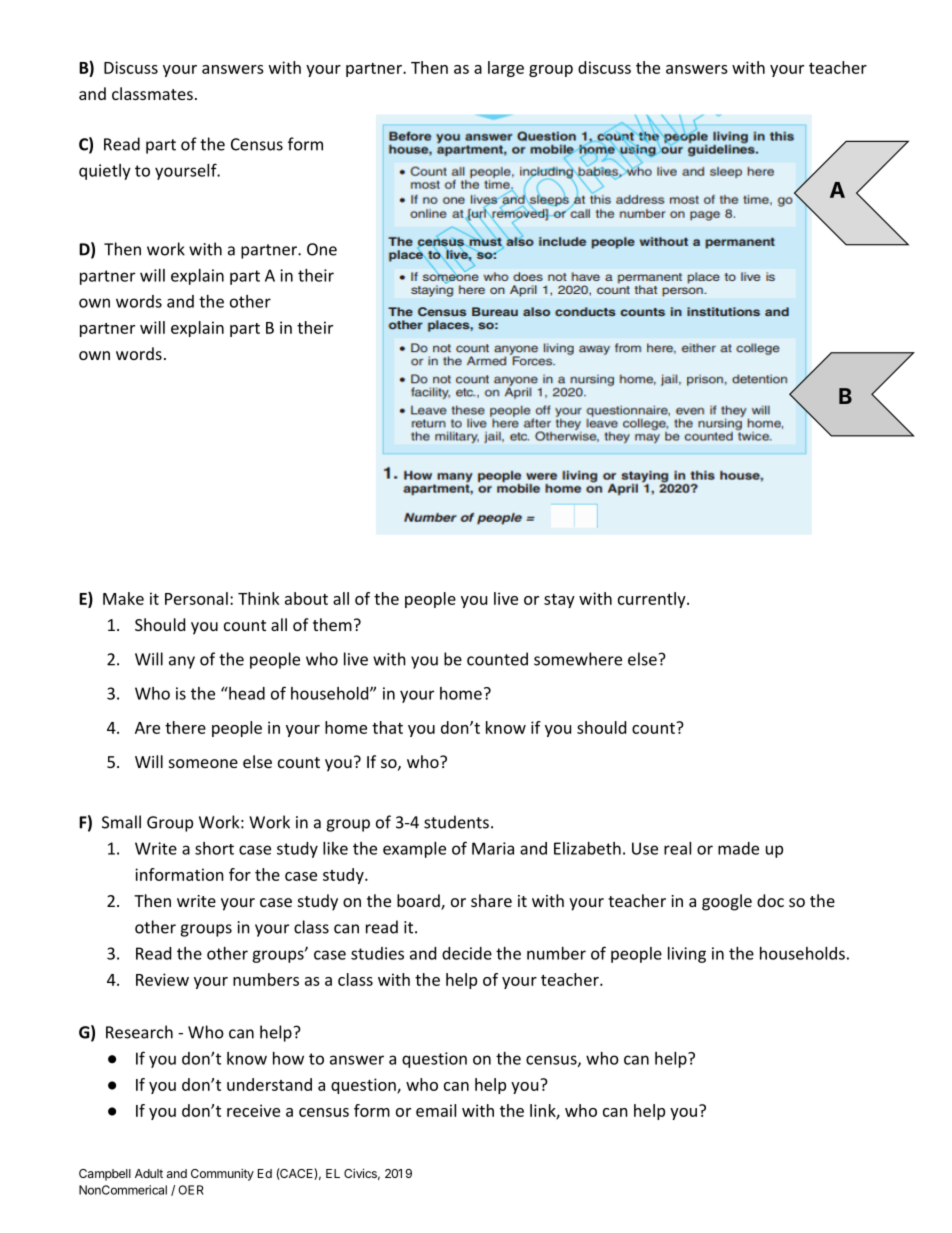 This image has height=1233, width=952. I want to click on students, so click(456, 822).
